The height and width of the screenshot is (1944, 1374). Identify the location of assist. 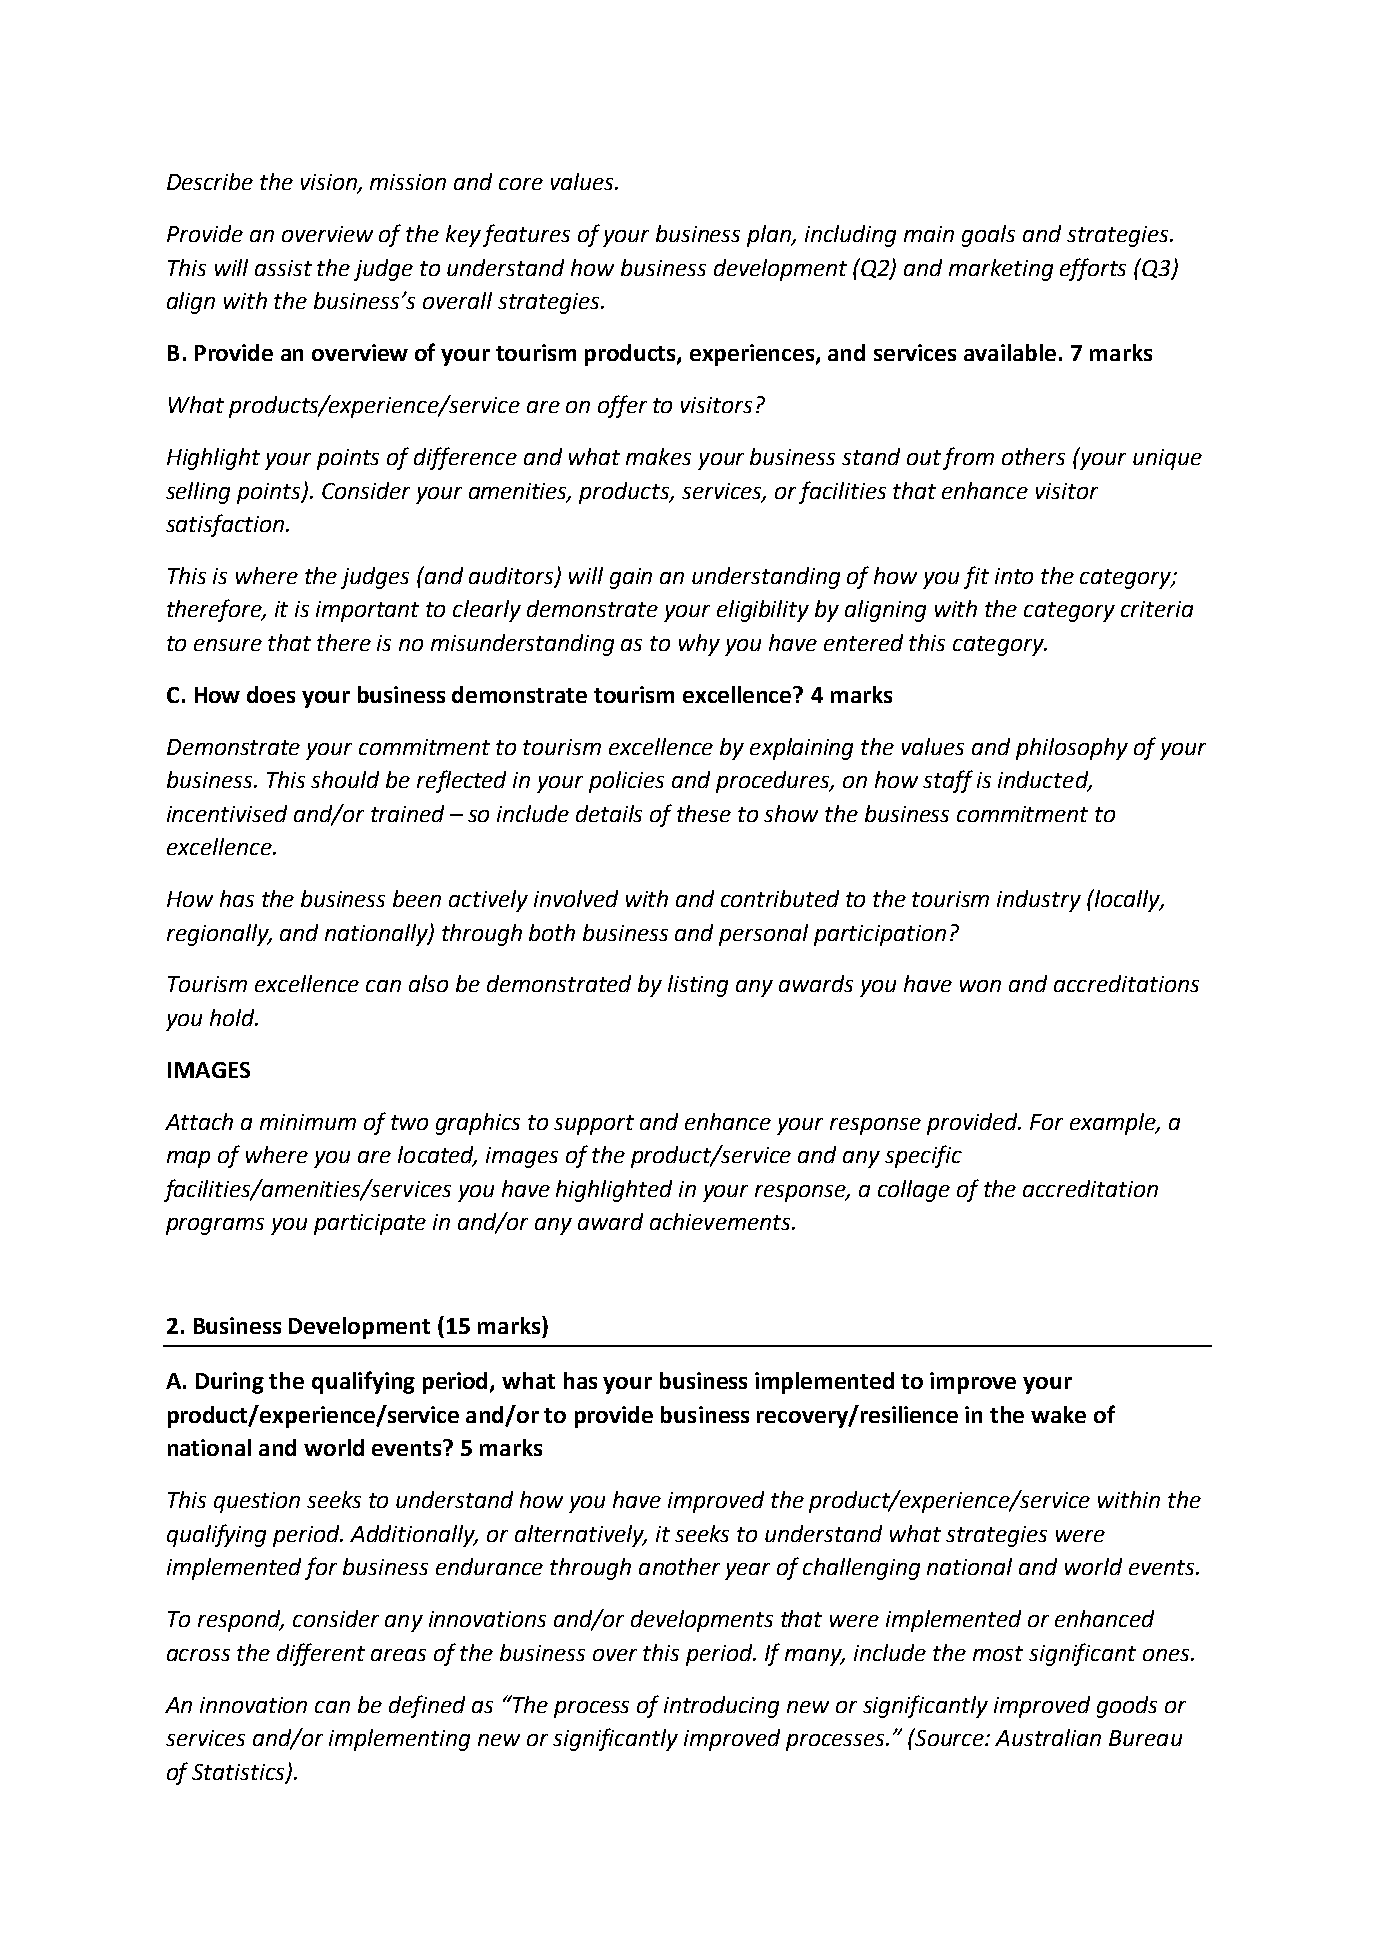
(283, 268).
